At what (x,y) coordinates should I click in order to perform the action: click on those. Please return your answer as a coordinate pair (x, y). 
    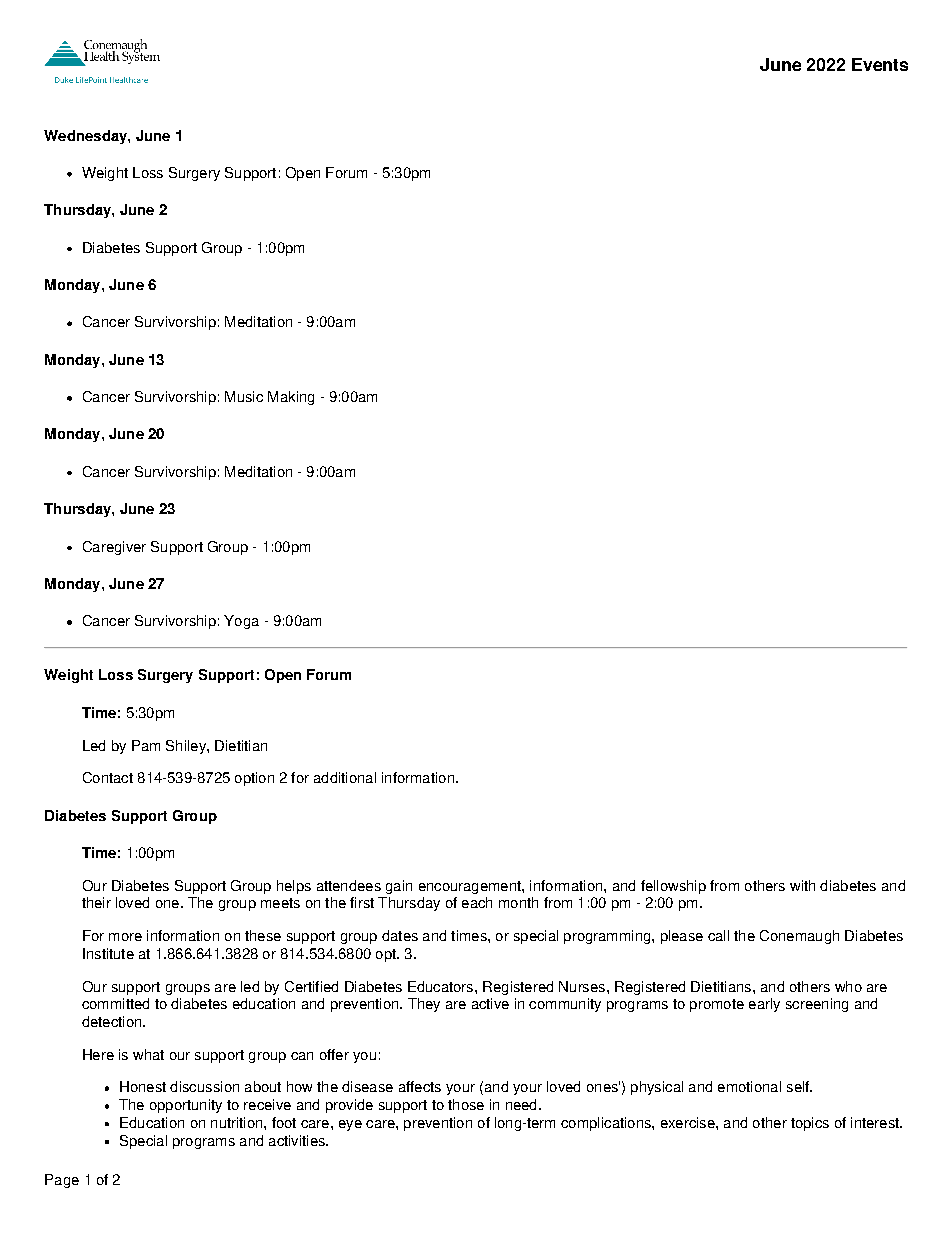
    Looking at the image, I should click on (466, 1104).
